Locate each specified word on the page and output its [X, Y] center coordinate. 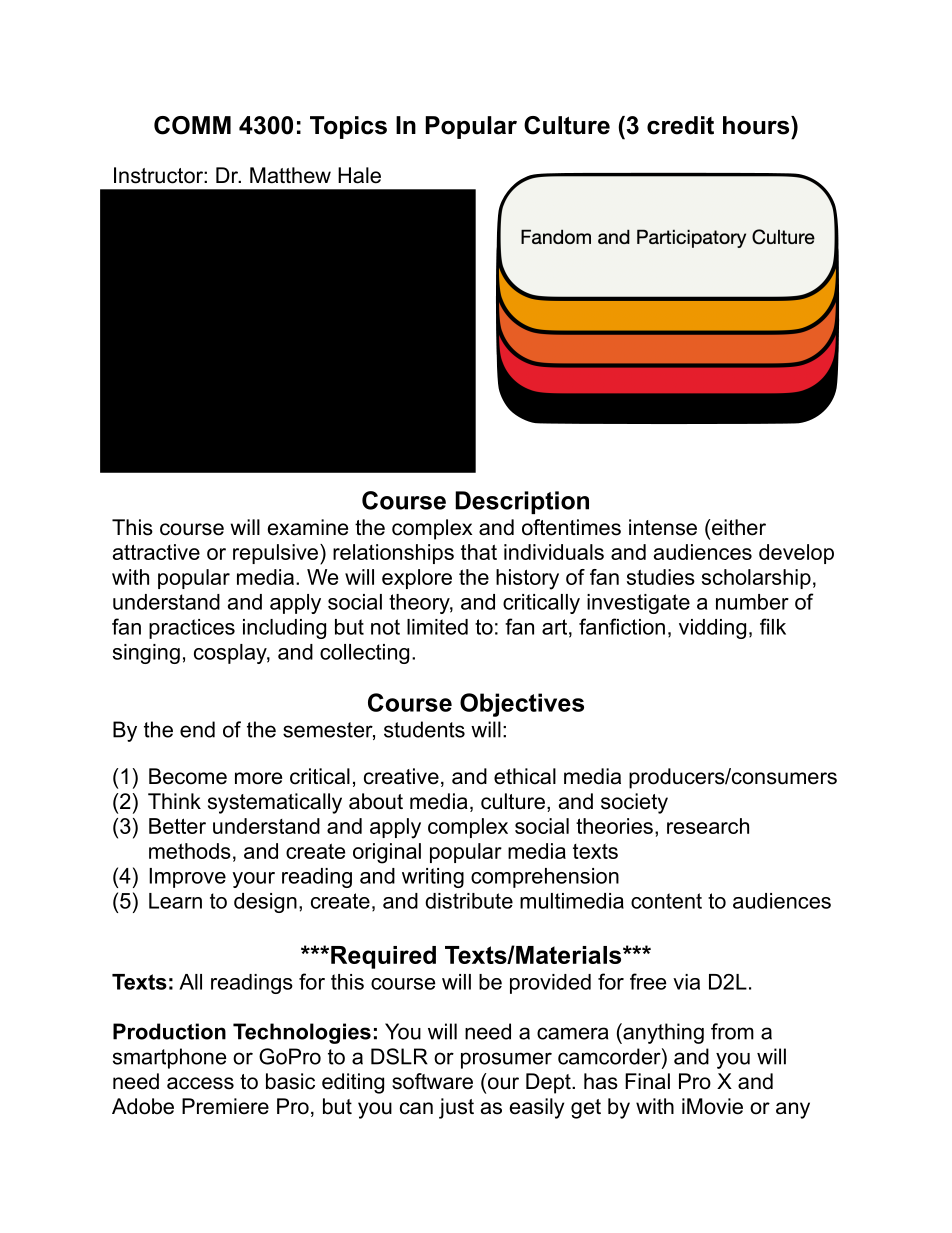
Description [522, 502]
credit [680, 125]
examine [308, 527]
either [739, 527]
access [200, 1083]
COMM [192, 125]
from [732, 1031]
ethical [525, 776]
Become [188, 776]
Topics [348, 127]
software [432, 1081]
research [708, 826]
